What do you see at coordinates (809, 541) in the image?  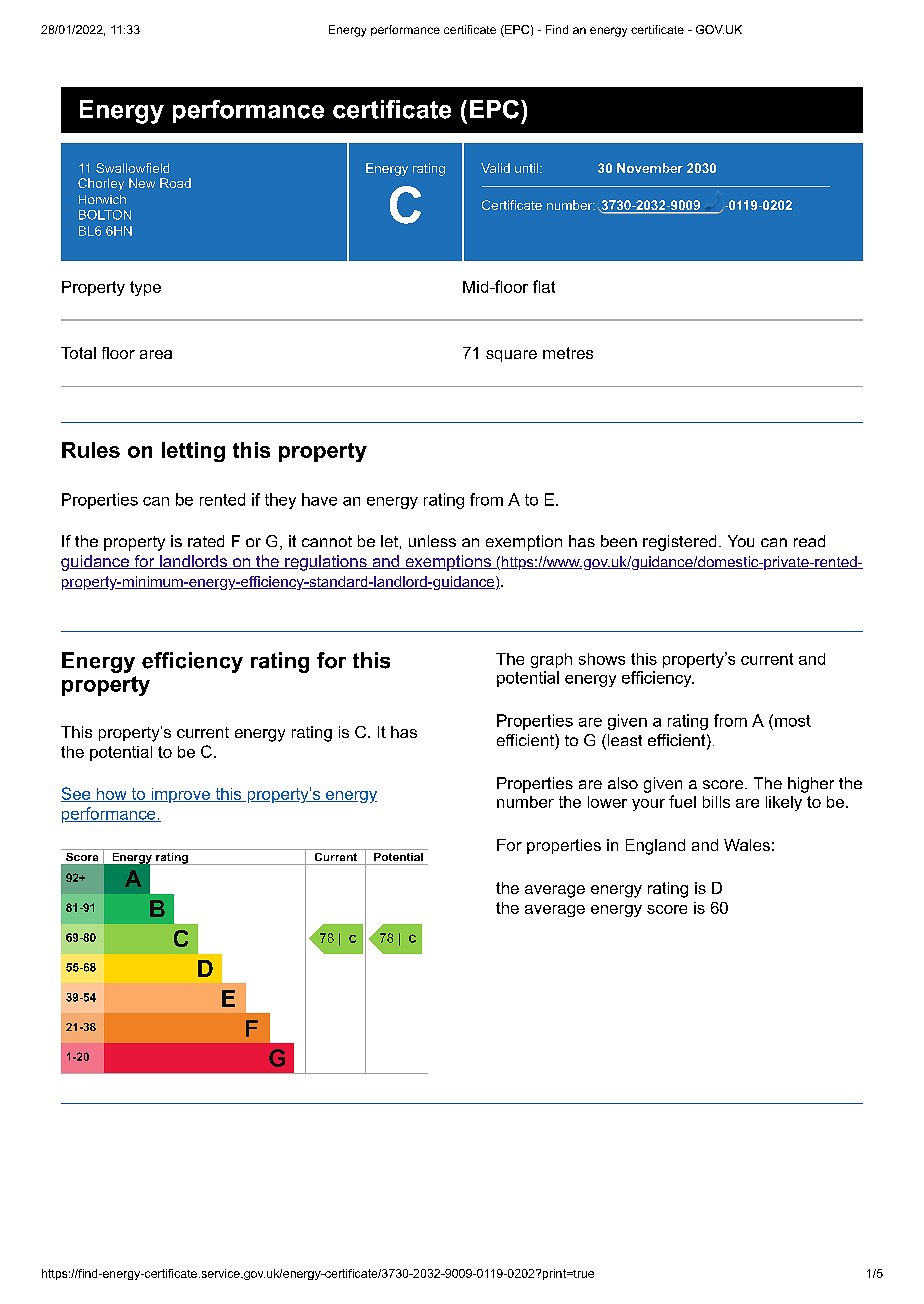 I see `read` at bounding box center [809, 541].
